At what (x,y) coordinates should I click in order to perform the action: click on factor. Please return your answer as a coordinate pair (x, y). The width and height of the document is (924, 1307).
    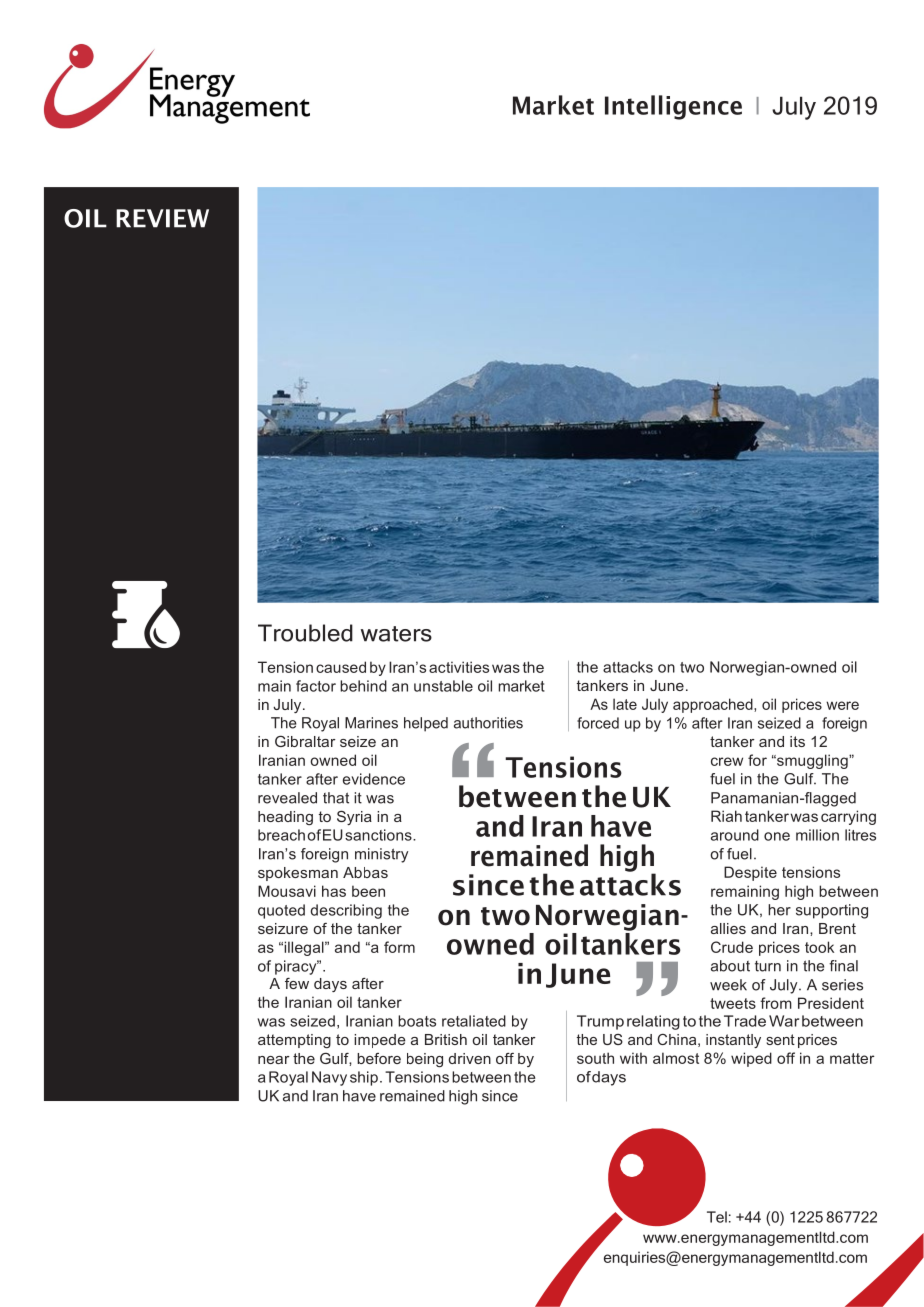
    Looking at the image, I should click on (316, 686).
